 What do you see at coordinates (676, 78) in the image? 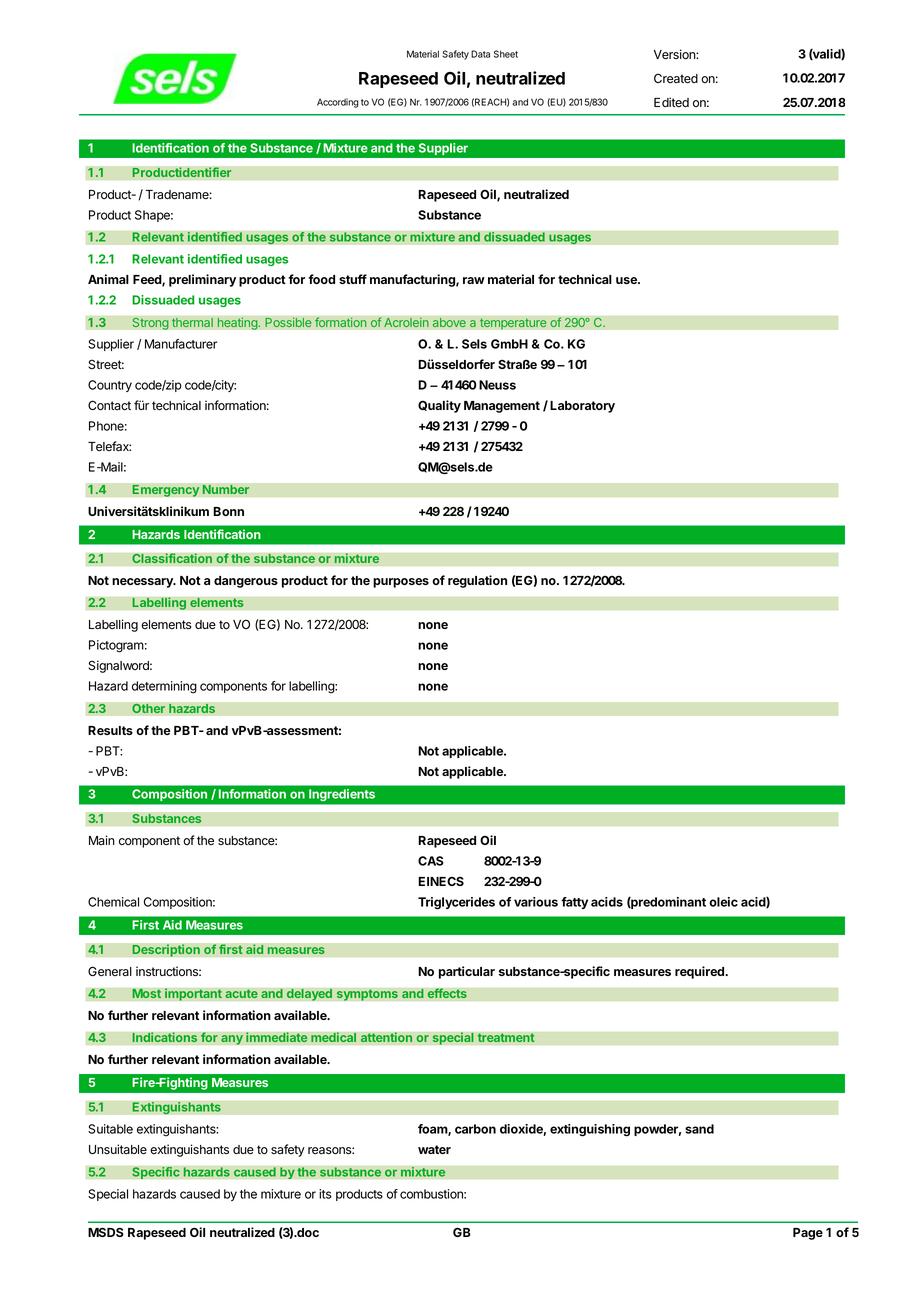
I see `Created` at bounding box center [676, 78].
